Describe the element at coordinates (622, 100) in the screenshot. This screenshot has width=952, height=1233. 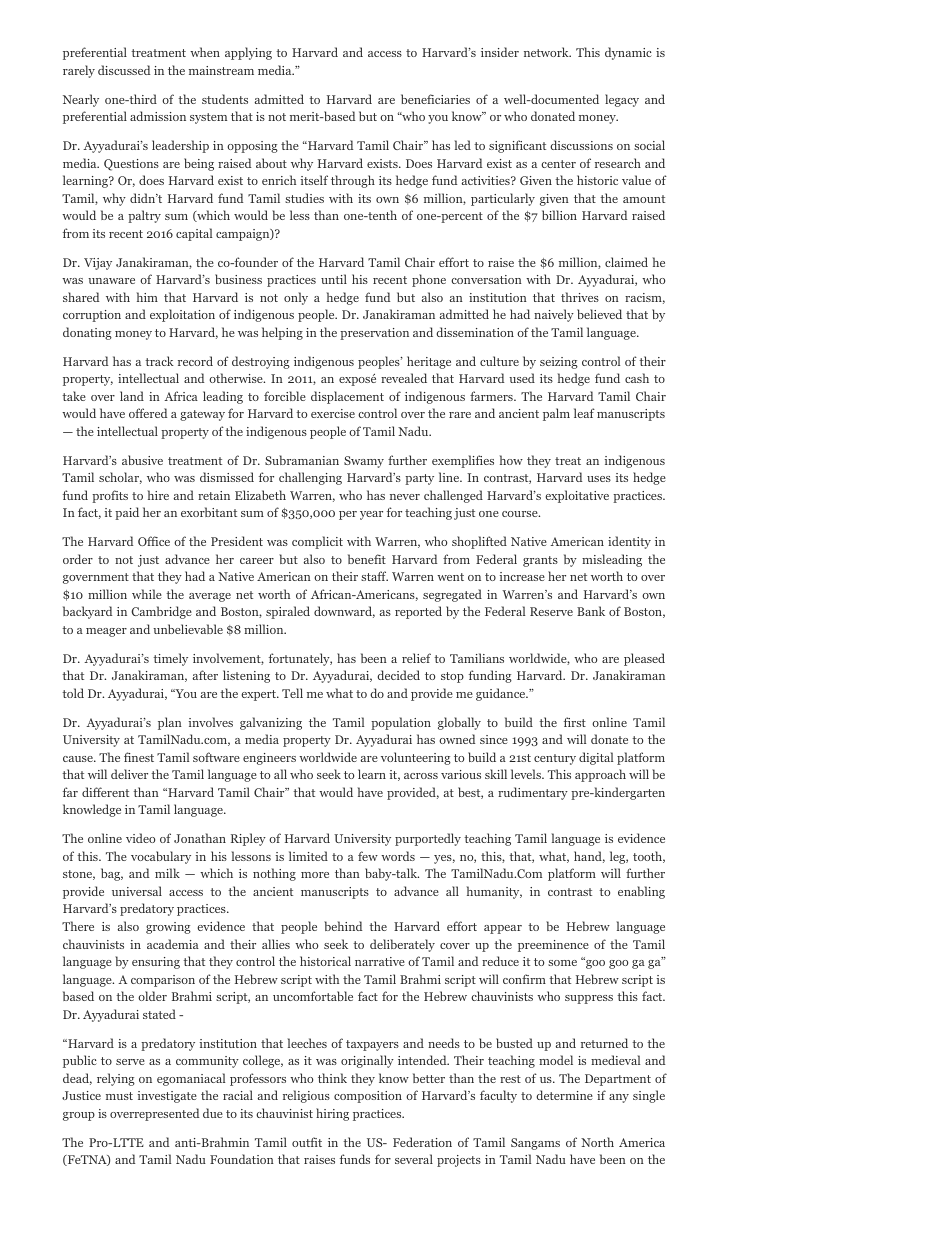
I see `legacy` at that location.
